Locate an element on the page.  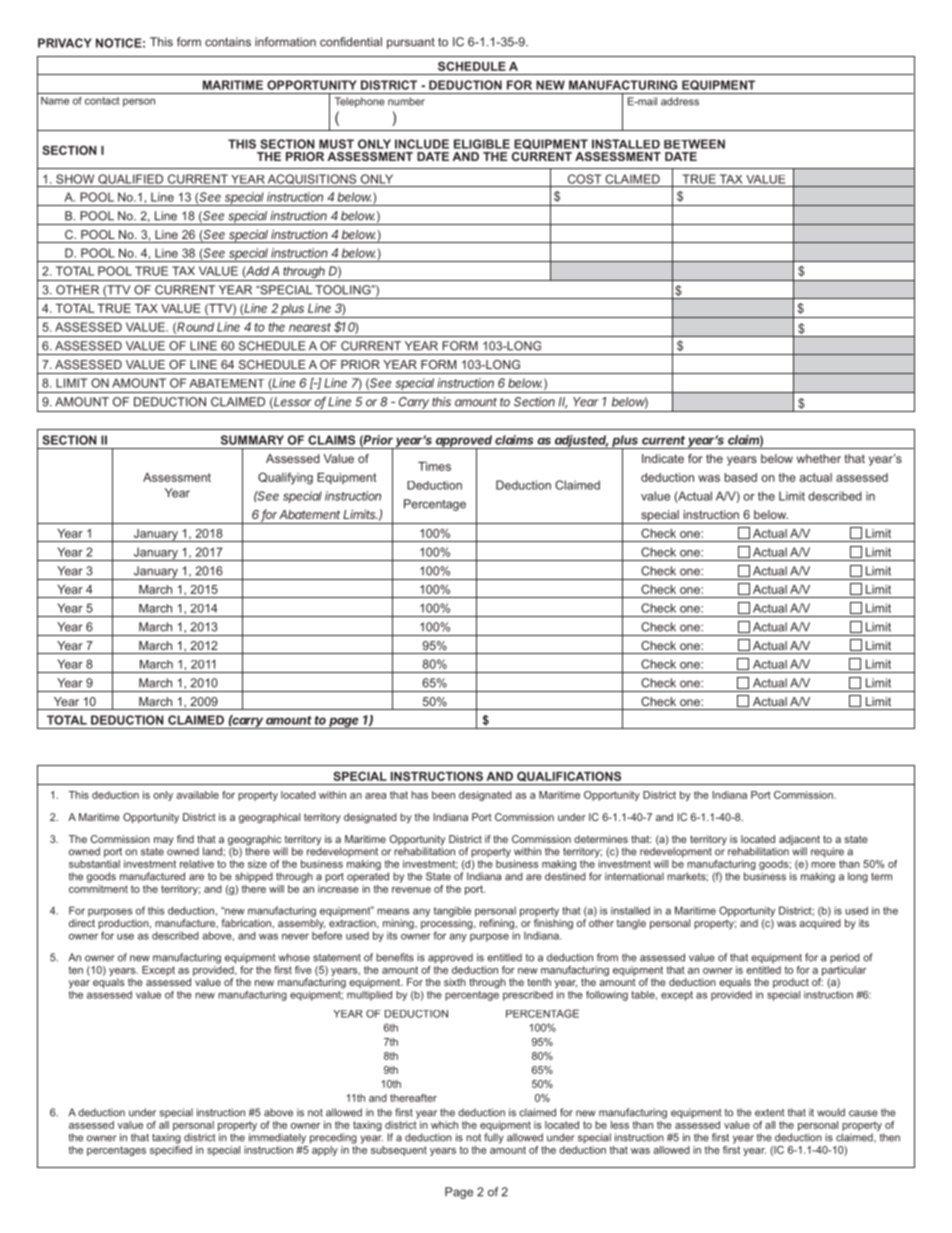
revenue is located at coordinates (411, 890).
